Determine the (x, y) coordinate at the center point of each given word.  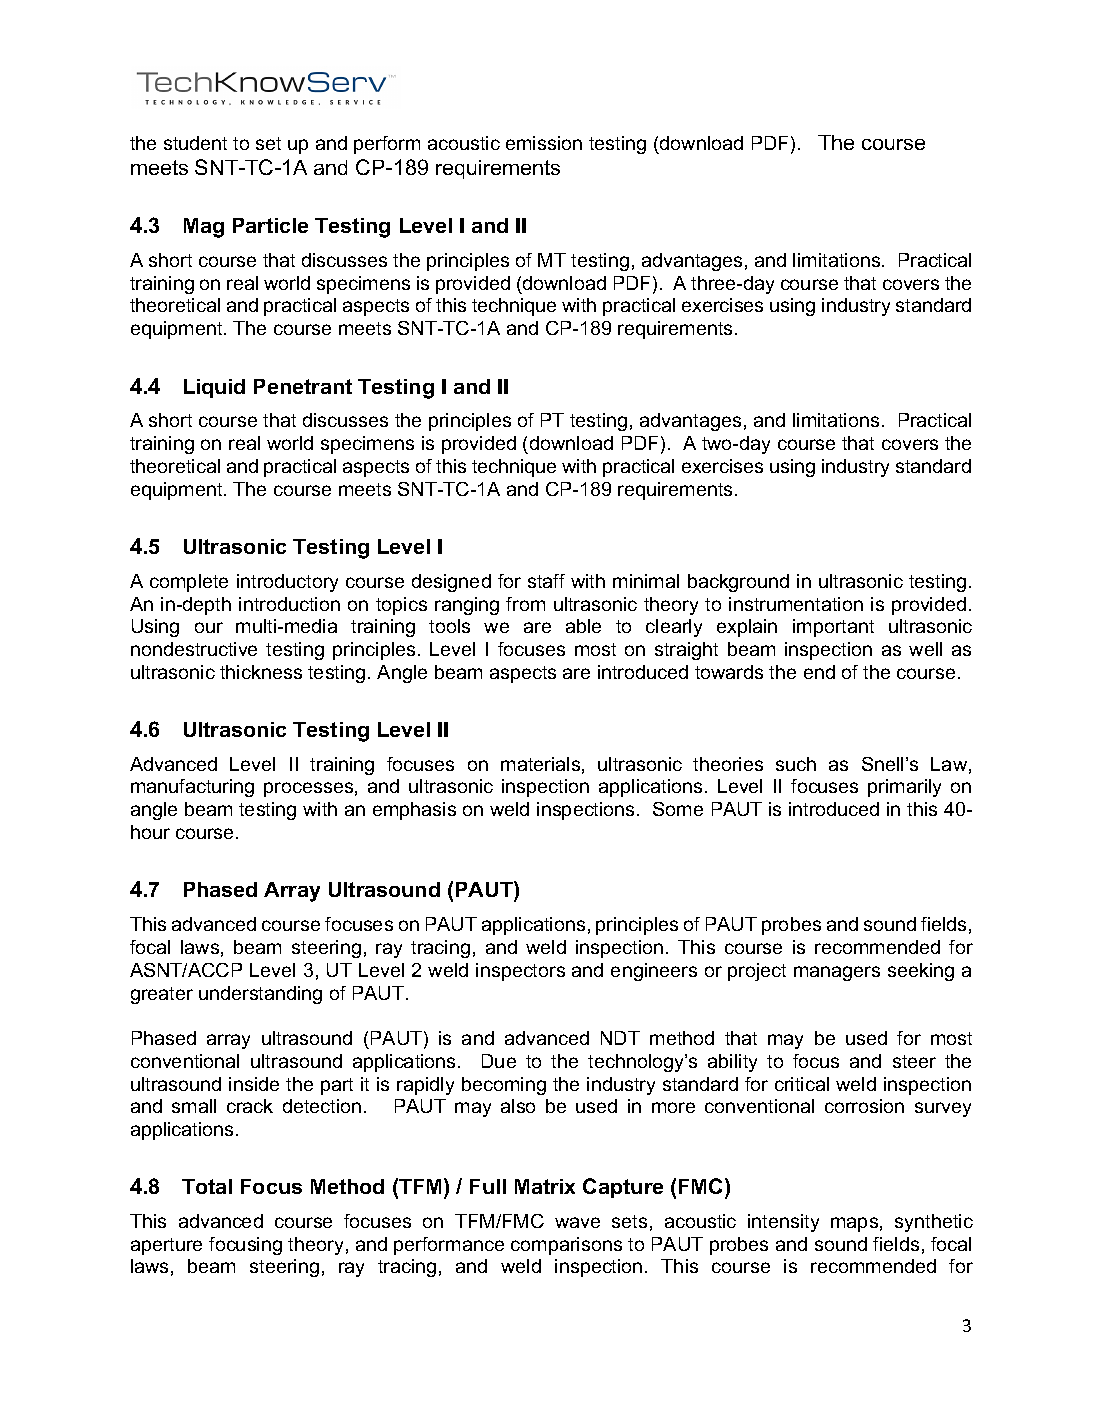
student (195, 143)
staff (546, 581)
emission (544, 143)
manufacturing (192, 788)
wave (577, 1222)
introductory (287, 583)
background (738, 583)
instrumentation (796, 604)
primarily (904, 788)
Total (207, 1186)
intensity (783, 1223)
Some (678, 809)
